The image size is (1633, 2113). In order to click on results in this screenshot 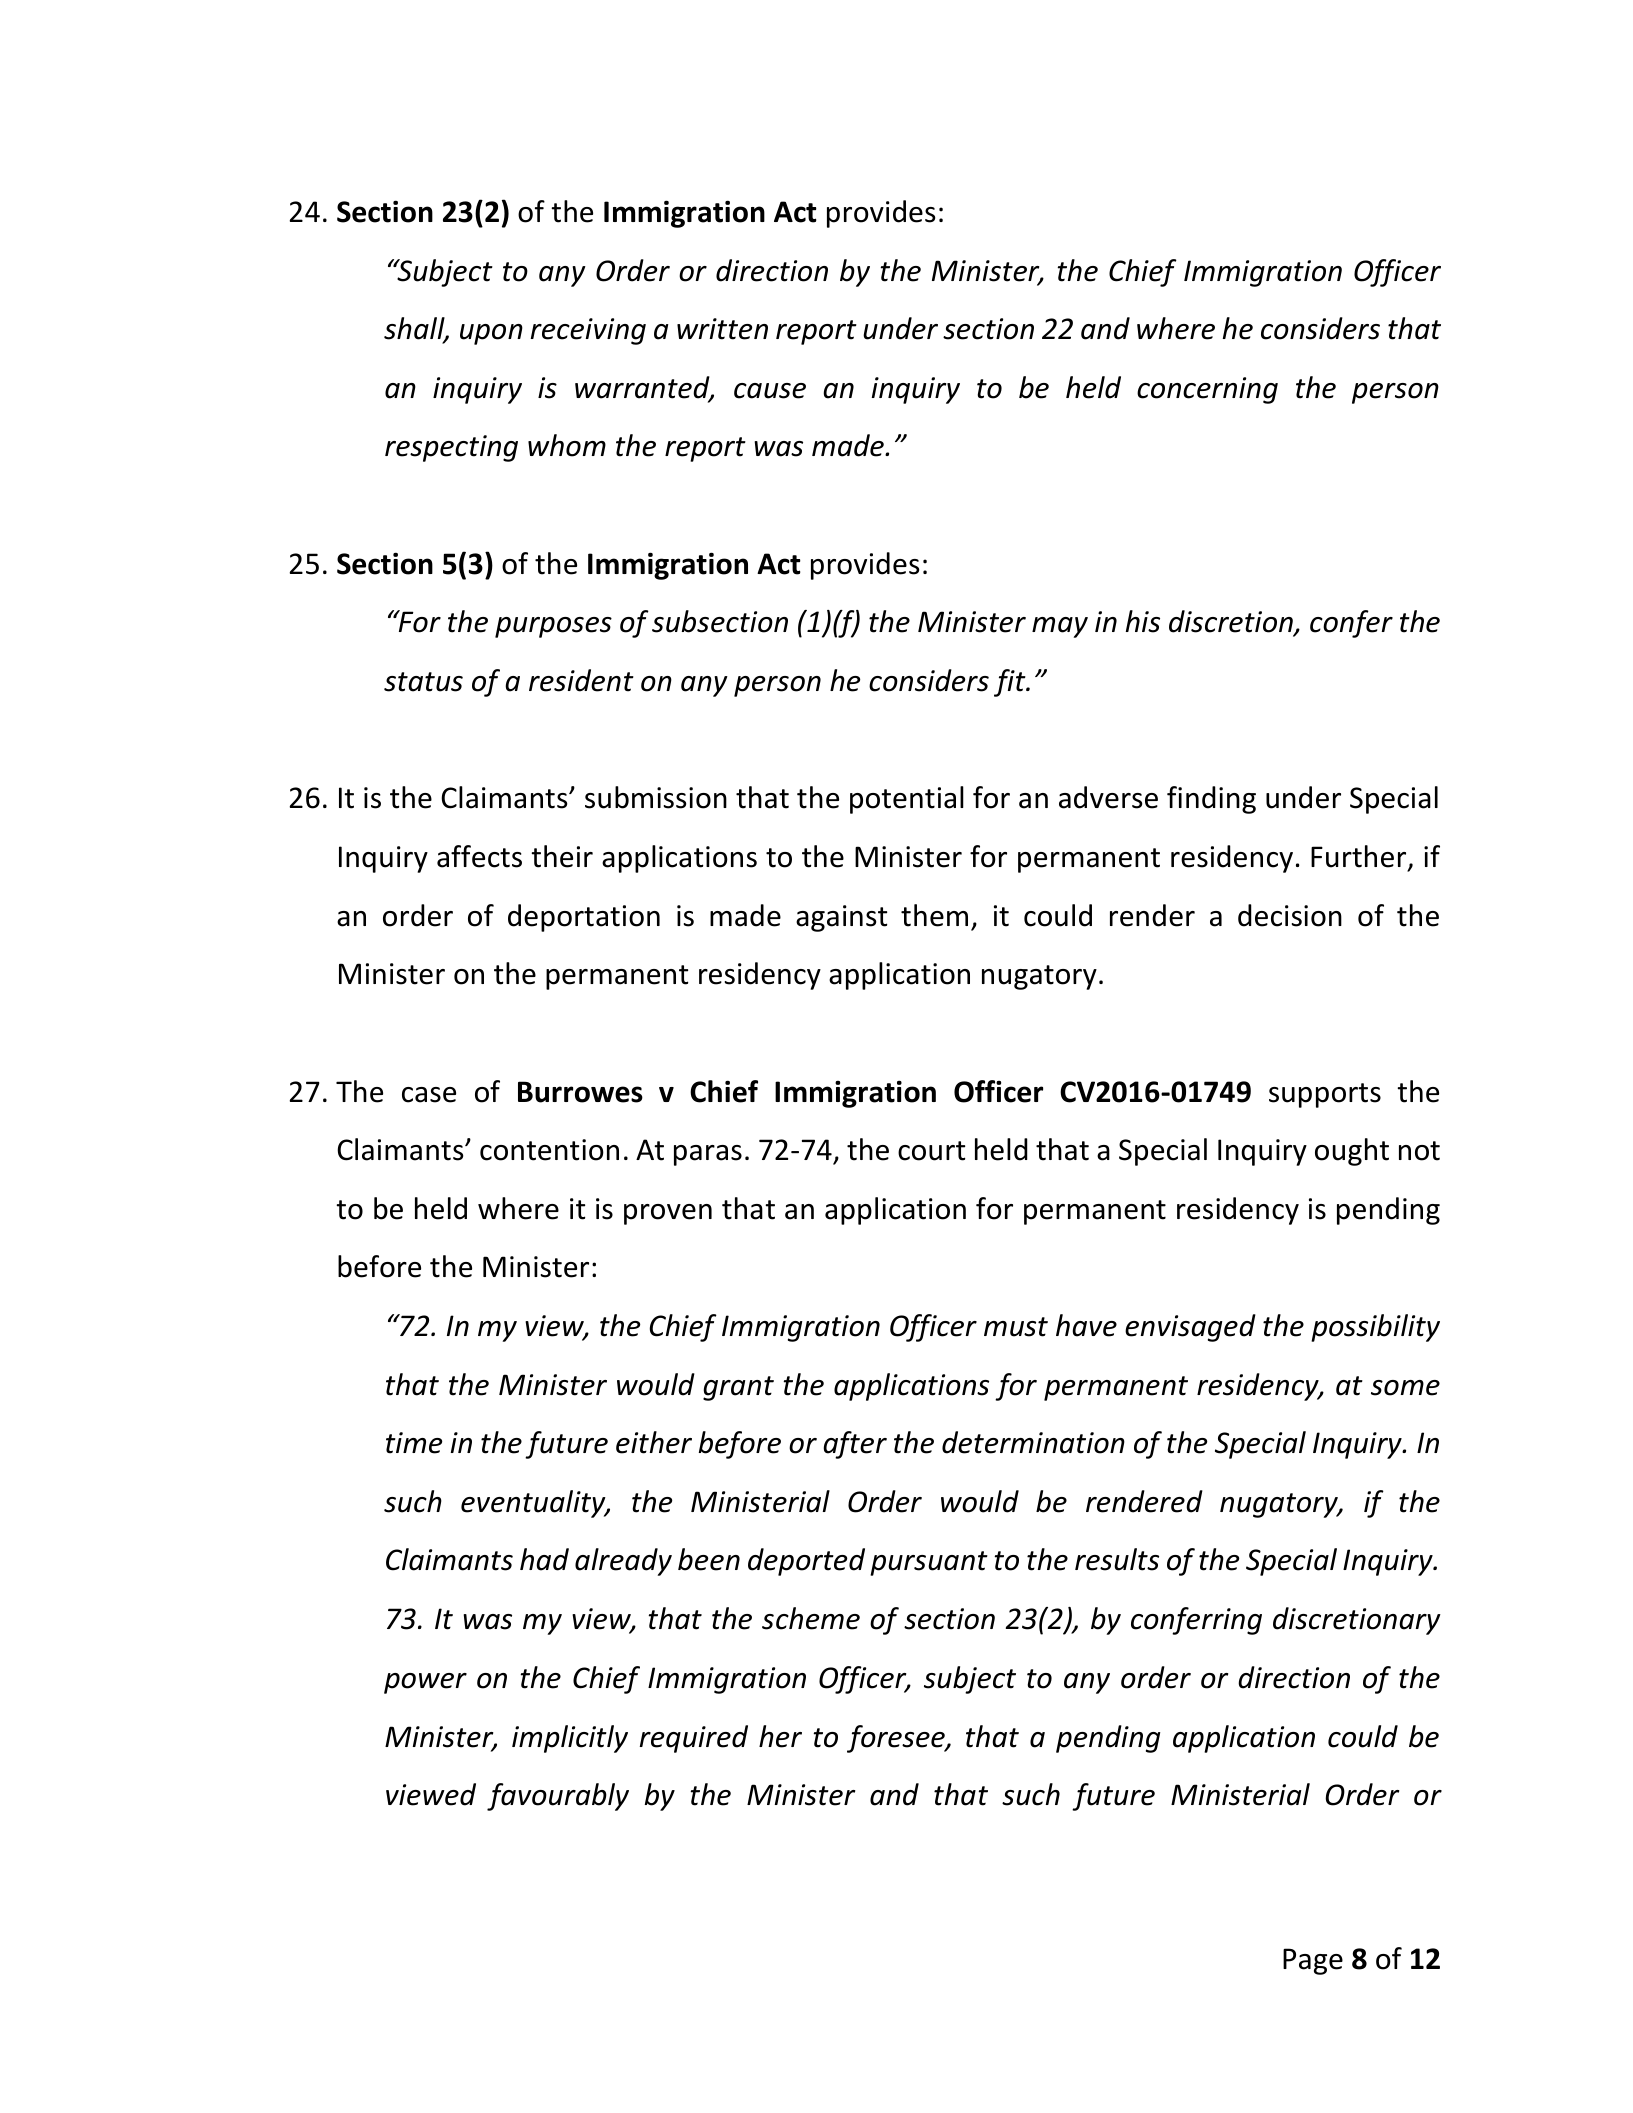, I will do `click(1117, 1559)`.
